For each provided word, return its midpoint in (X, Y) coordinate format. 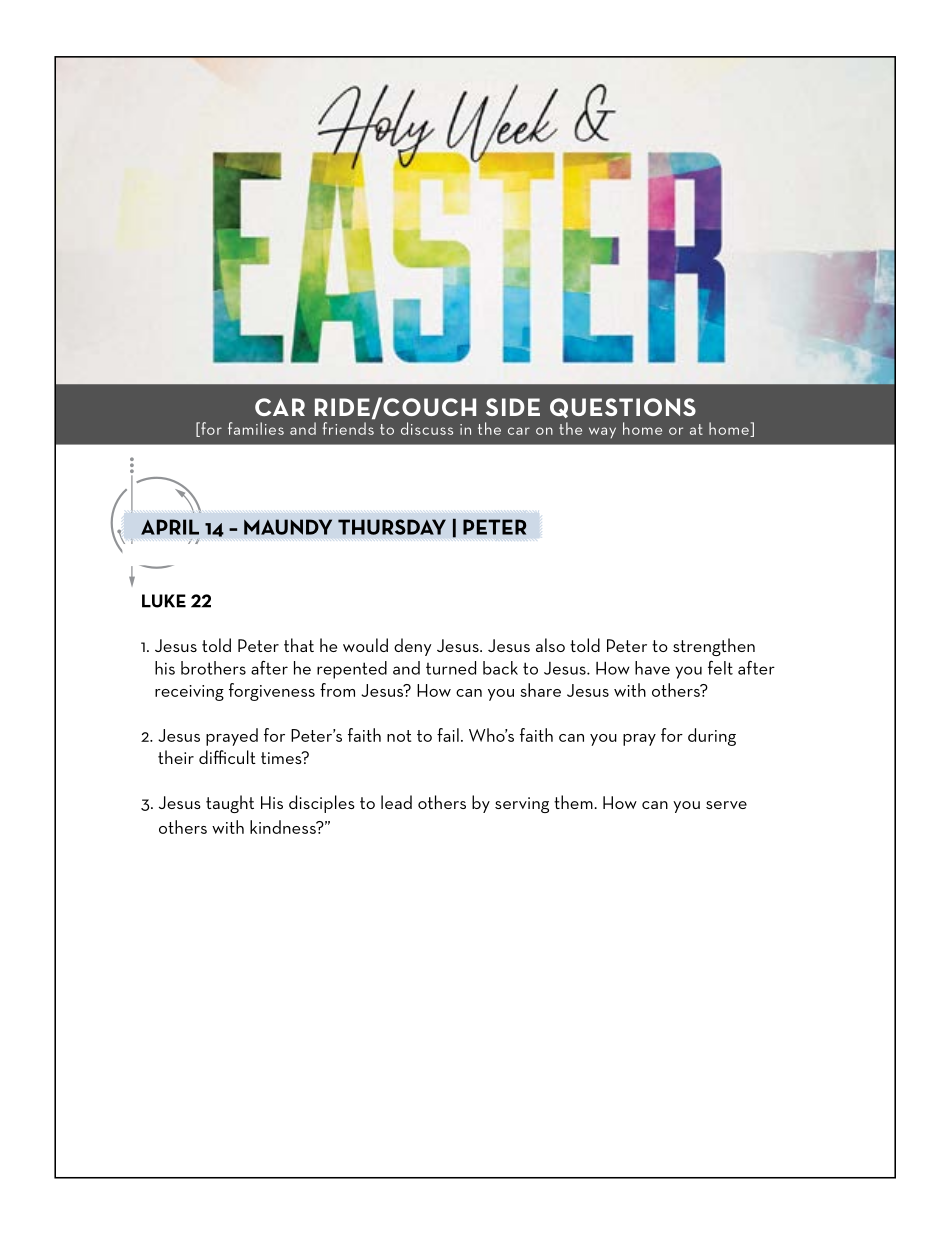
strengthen (714, 647)
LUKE (164, 601)
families (256, 428)
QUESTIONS (623, 408)
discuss (427, 428)
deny (412, 647)
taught (230, 804)
